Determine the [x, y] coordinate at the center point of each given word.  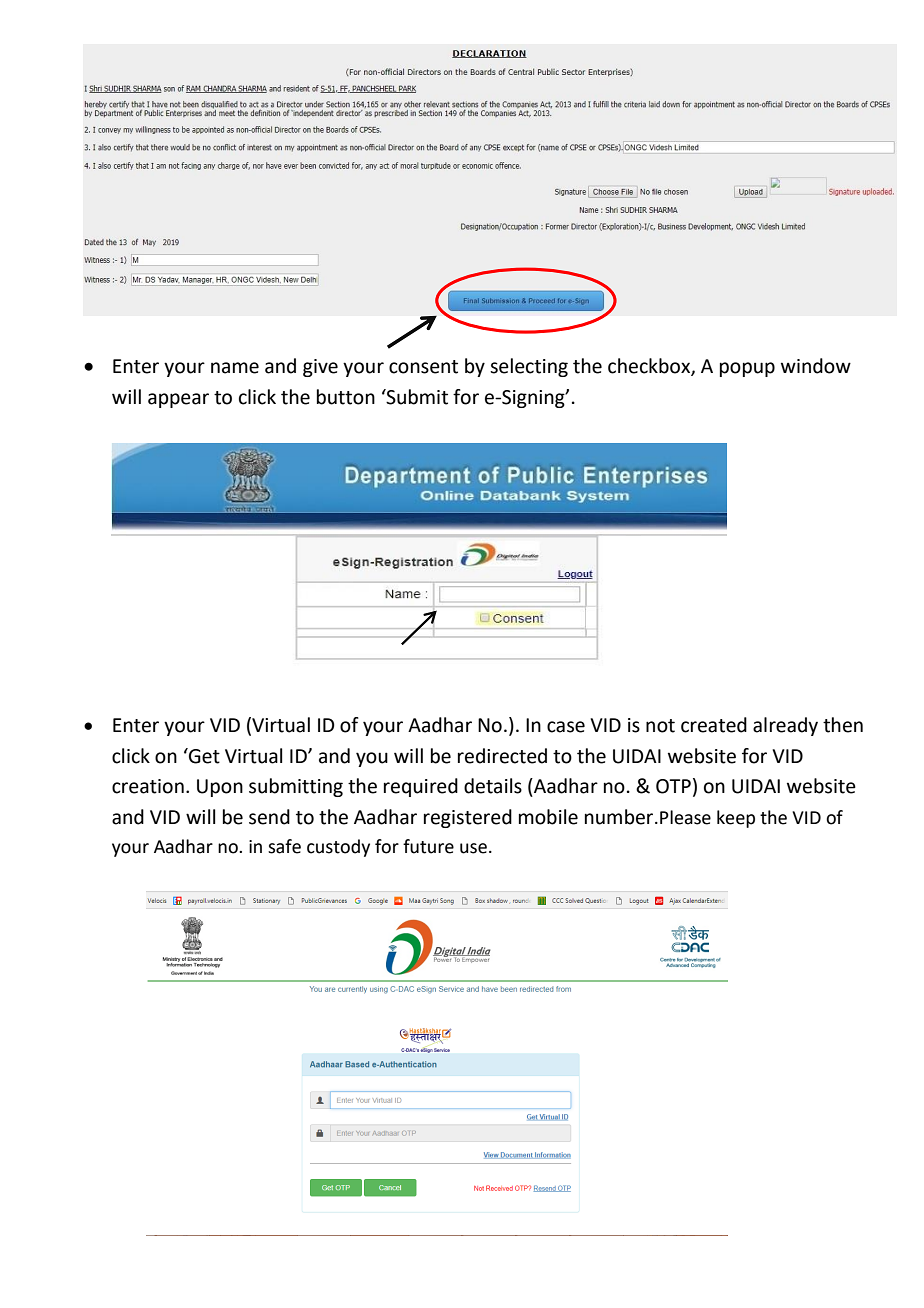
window [816, 366]
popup [747, 369]
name [235, 368]
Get [203, 756]
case [566, 727]
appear [178, 400]
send [269, 817]
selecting [529, 367]
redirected [502, 756]
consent [423, 367]
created [714, 725]
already [785, 726]
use [473, 848]
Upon [220, 788]
